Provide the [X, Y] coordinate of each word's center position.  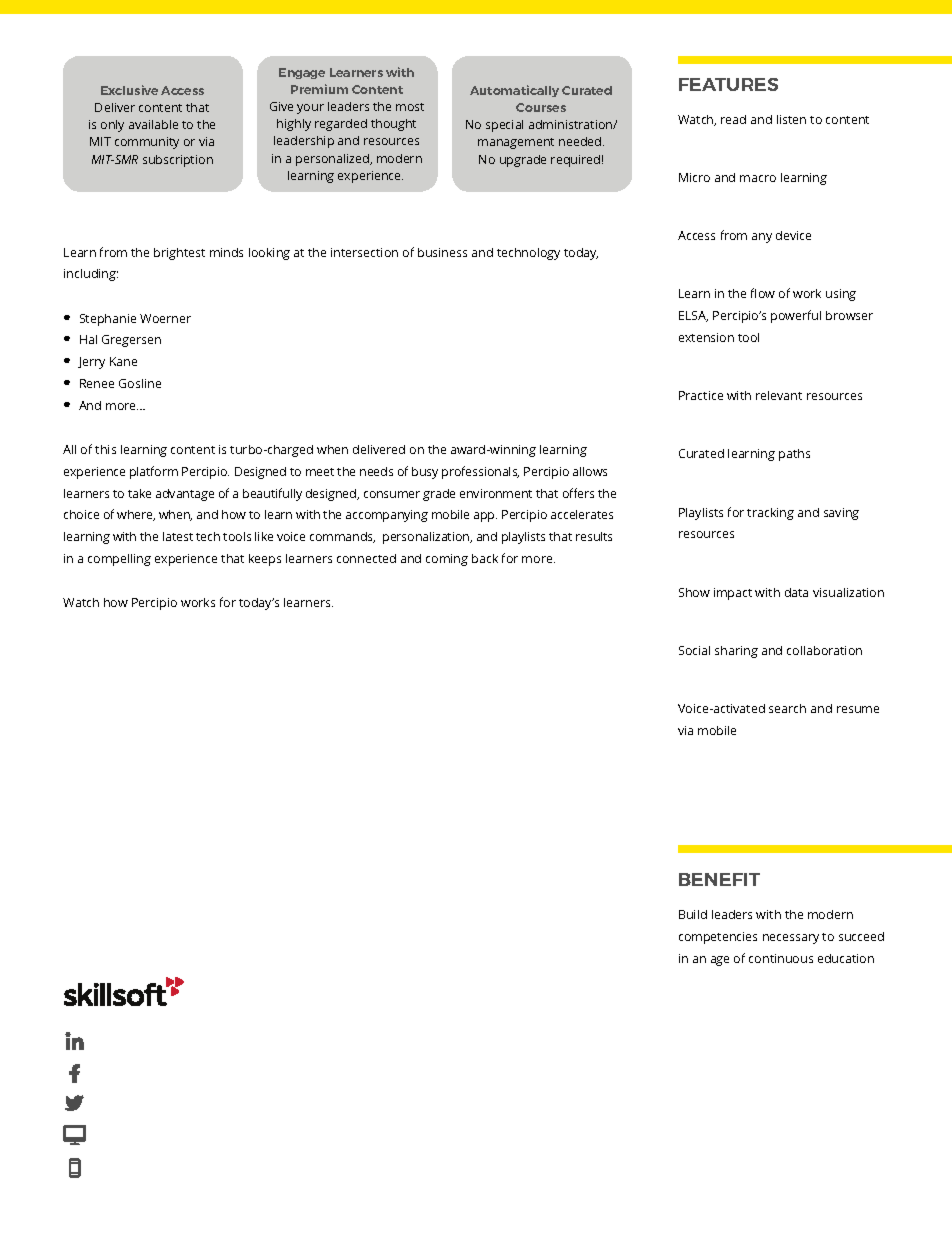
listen [791, 119]
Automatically [514, 91]
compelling [119, 560]
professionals [480, 472]
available [153, 124]
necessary [791, 939]
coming [447, 560]
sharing [736, 652]
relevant [779, 395]
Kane [123, 361]
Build [693, 914]
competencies [718, 938]
